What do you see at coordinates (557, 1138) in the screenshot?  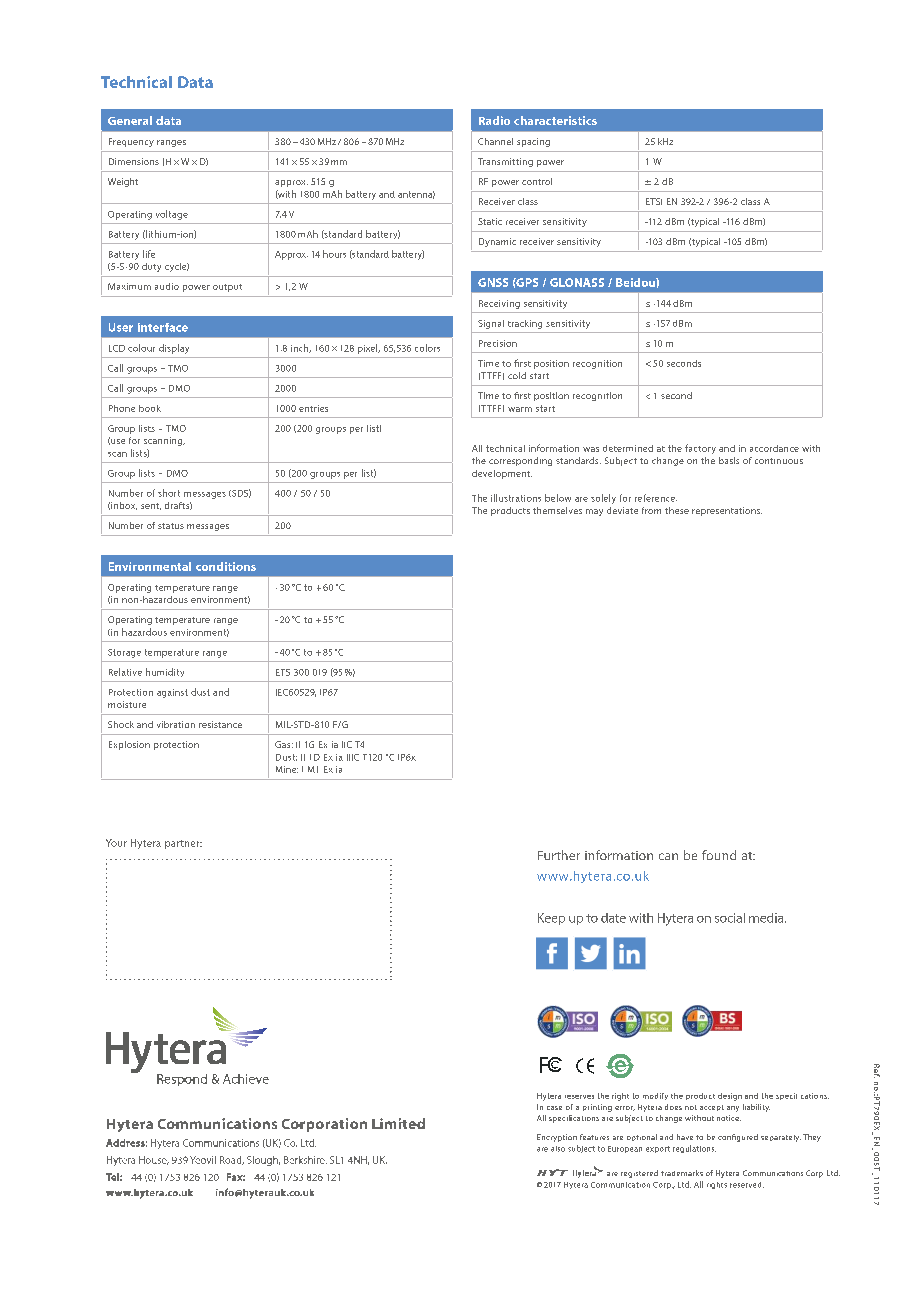 I see `Encryption` at bounding box center [557, 1138].
